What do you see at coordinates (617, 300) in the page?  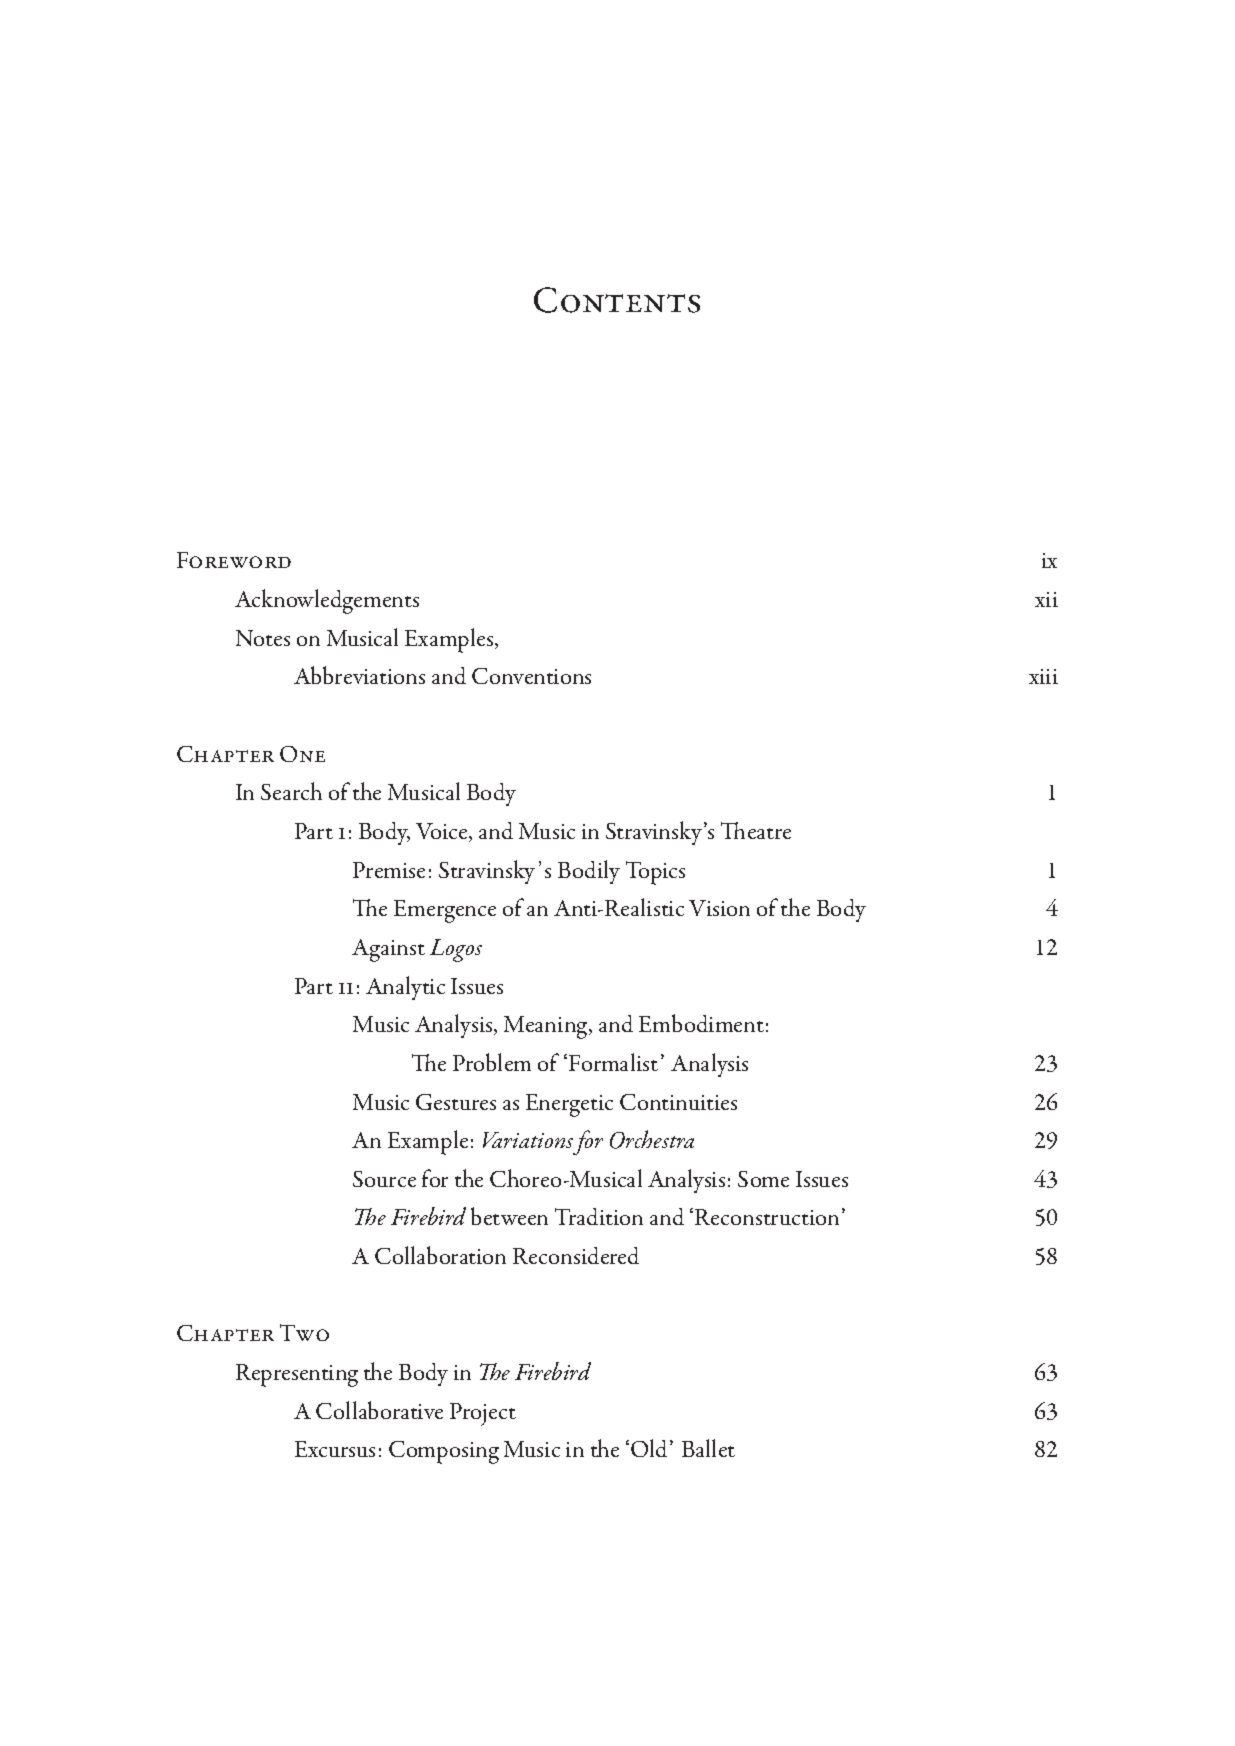 I see `Contents` at bounding box center [617, 300].
